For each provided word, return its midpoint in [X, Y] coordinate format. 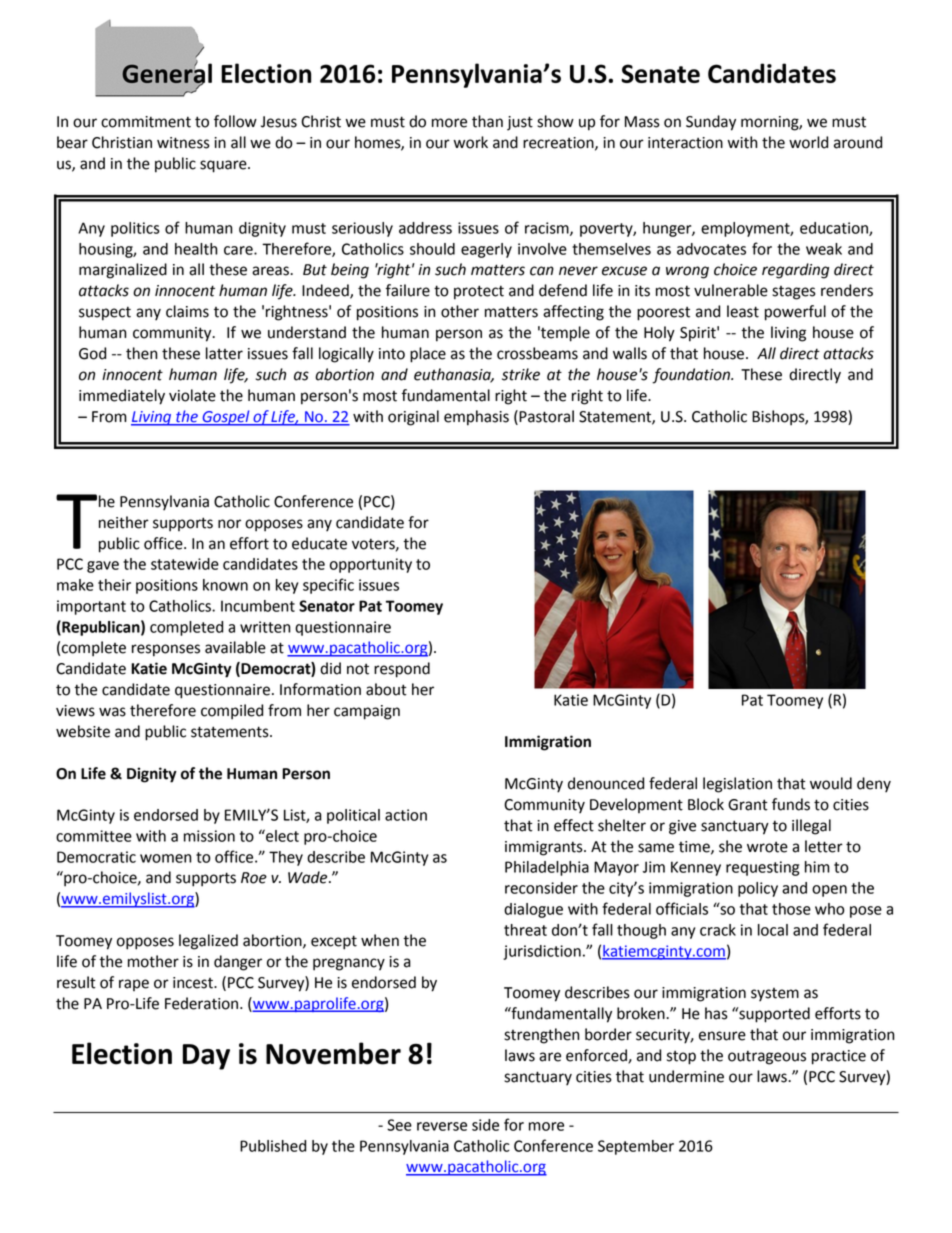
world [808, 142]
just [520, 123]
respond [402, 670]
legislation [737, 785]
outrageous [767, 1057]
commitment [146, 122]
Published [273, 1146]
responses [166, 650]
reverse [442, 1126]
